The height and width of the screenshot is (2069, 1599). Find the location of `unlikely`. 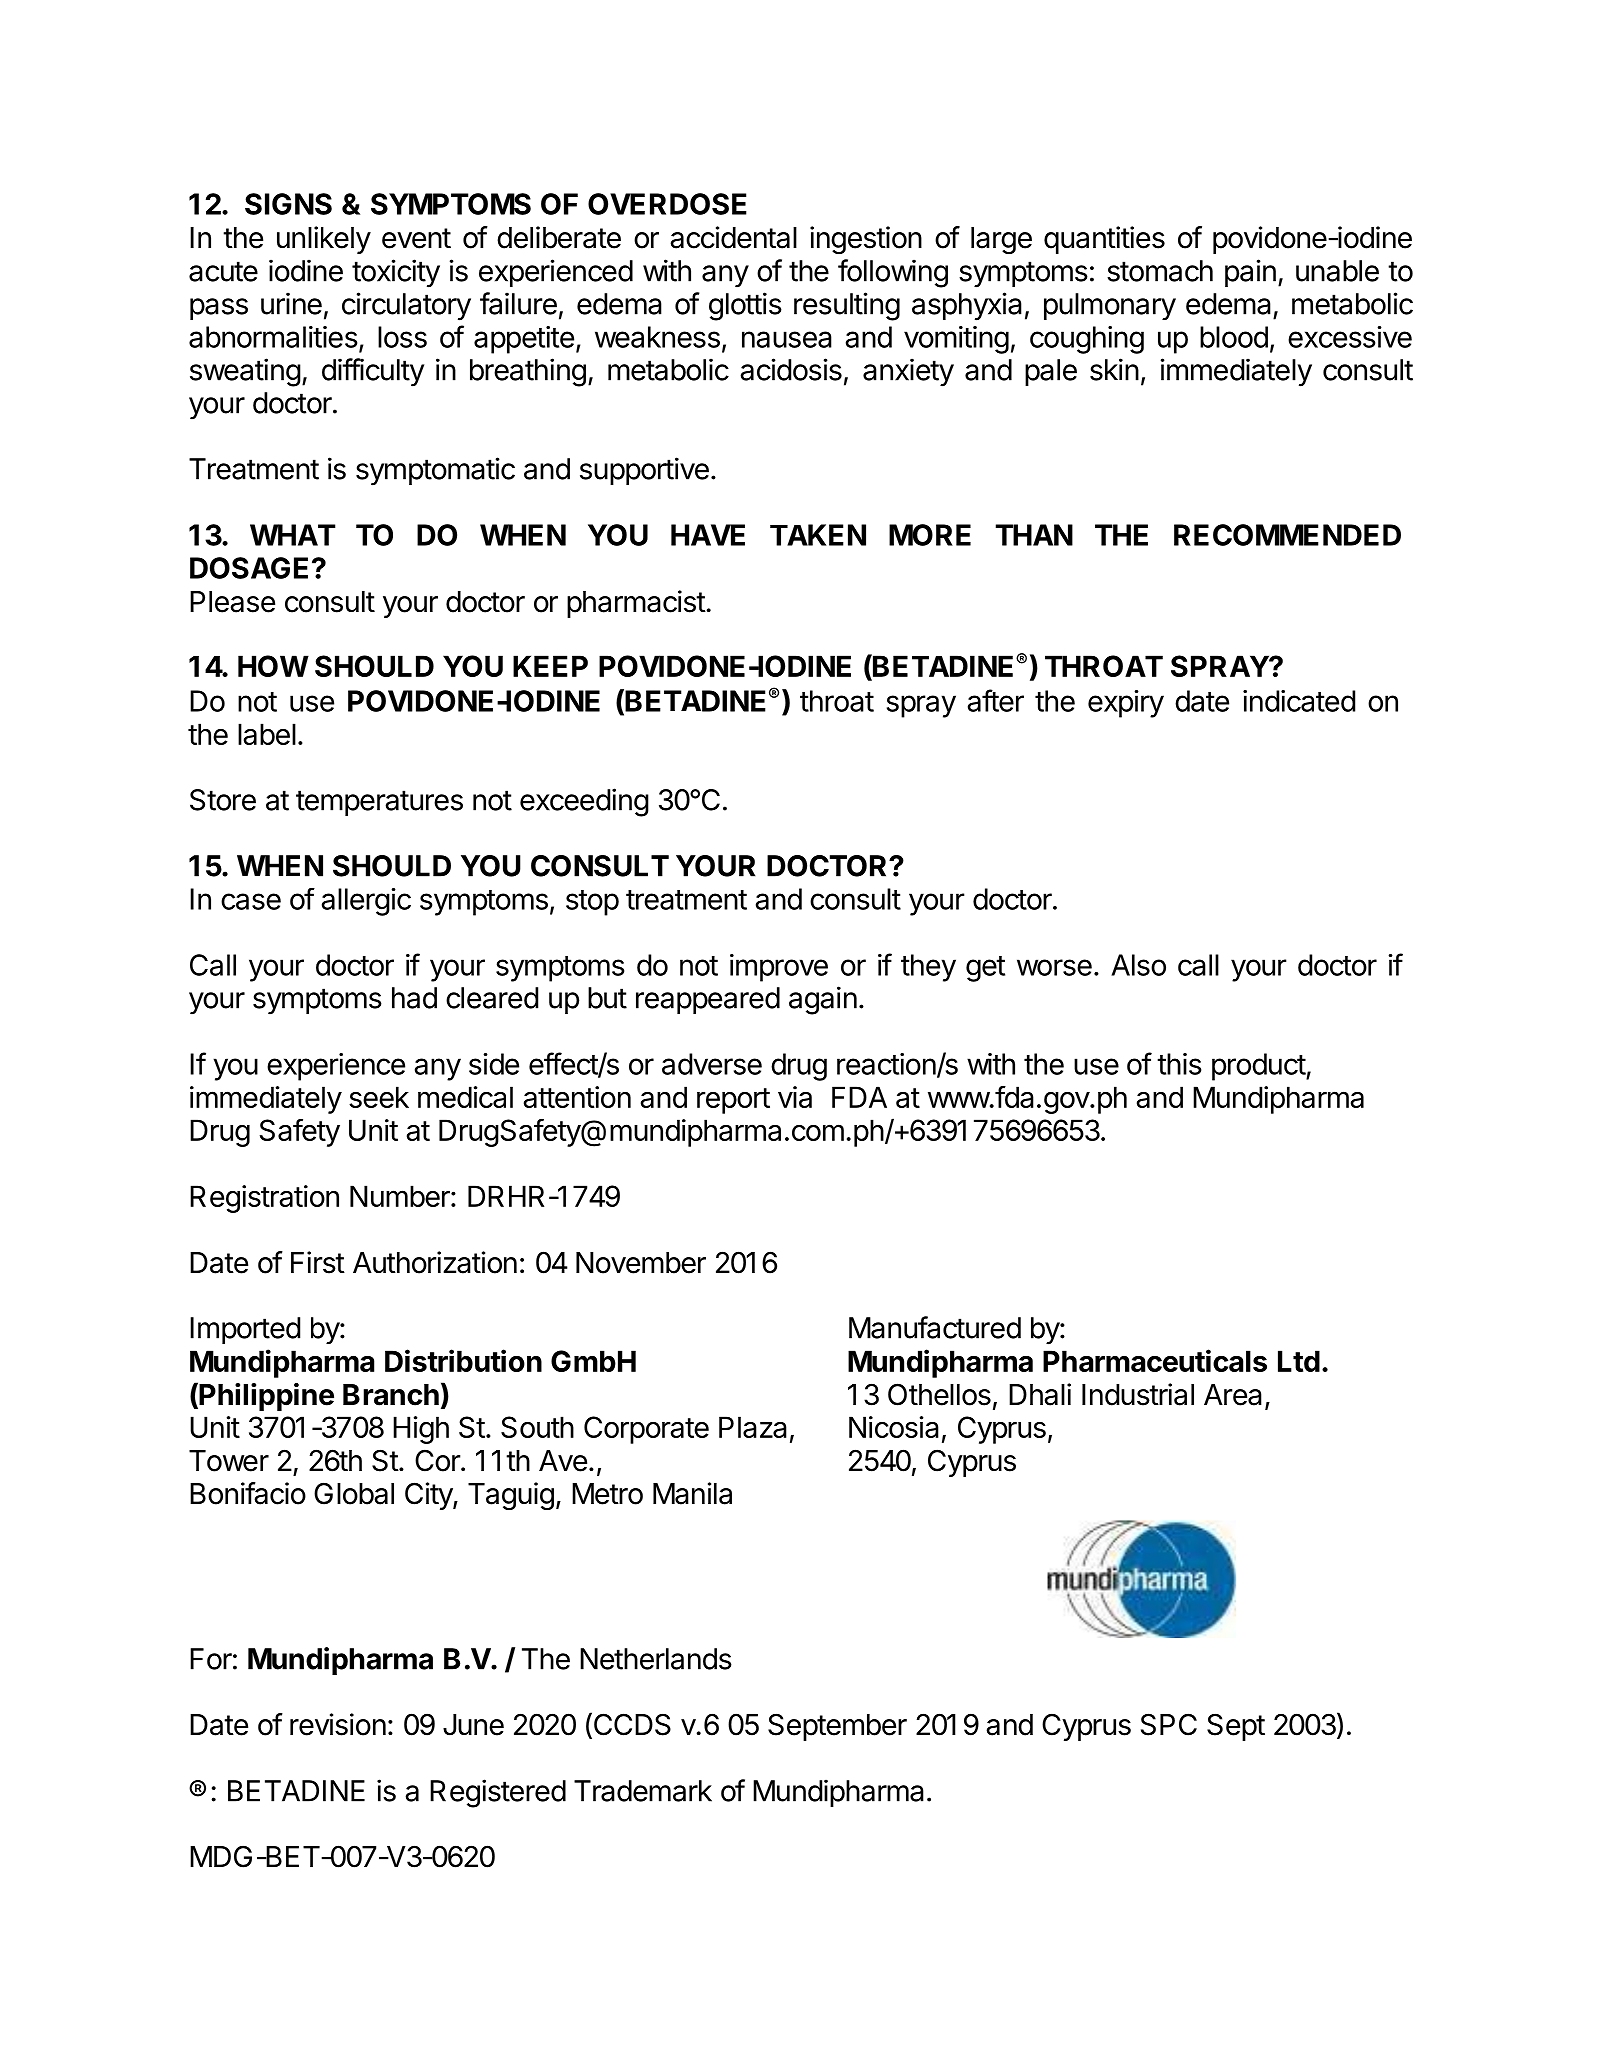

unlikely is located at coordinates (324, 240).
